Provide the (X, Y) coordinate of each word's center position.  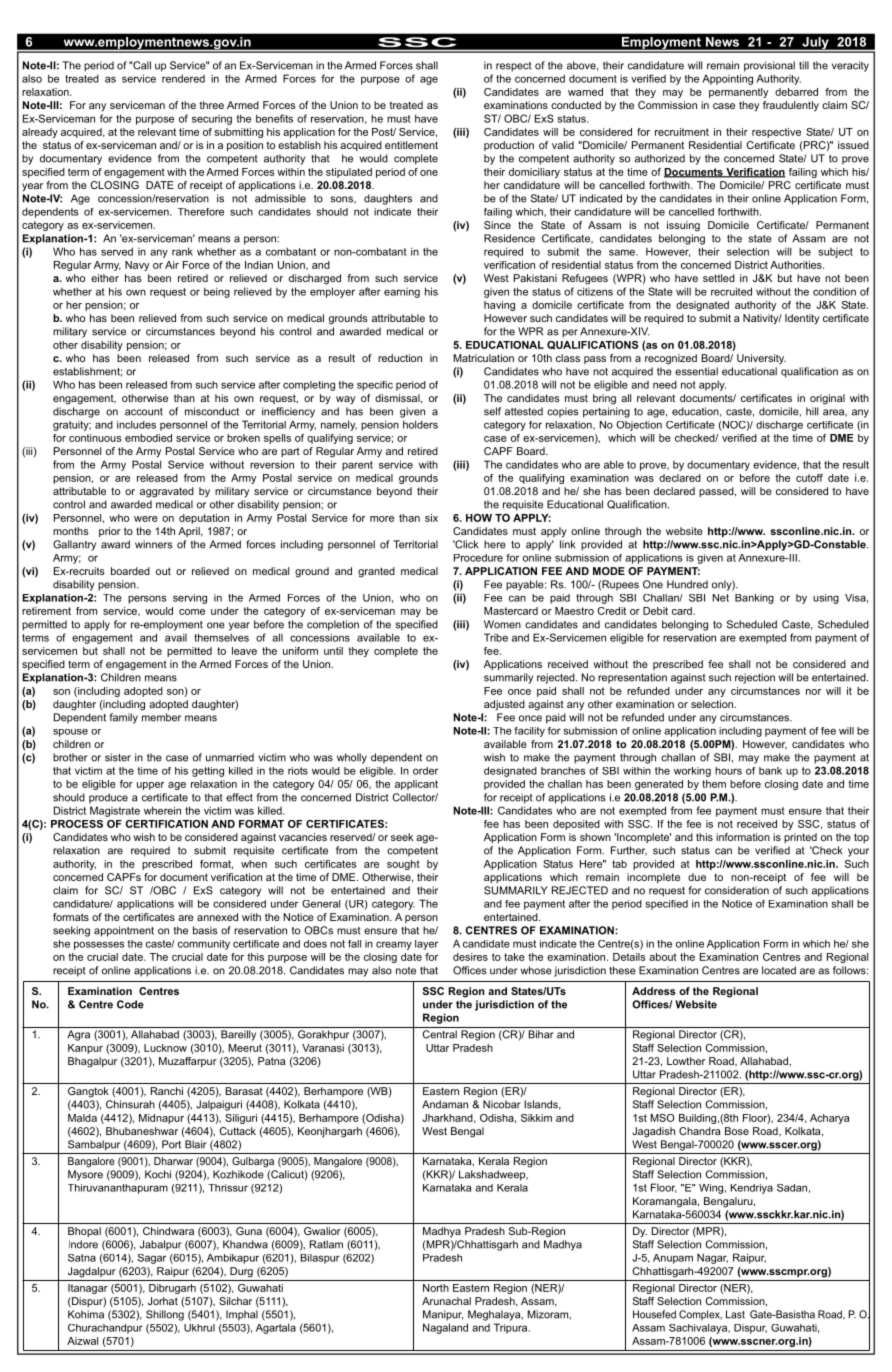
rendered (183, 78)
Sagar (152, 1259)
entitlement (411, 145)
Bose (737, 1131)
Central (440, 1034)
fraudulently (791, 106)
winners (154, 544)
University (761, 359)
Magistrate (115, 811)
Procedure (478, 558)
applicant (416, 785)
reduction (400, 358)
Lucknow (165, 1048)
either (105, 278)
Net (721, 598)
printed (800, 838)
